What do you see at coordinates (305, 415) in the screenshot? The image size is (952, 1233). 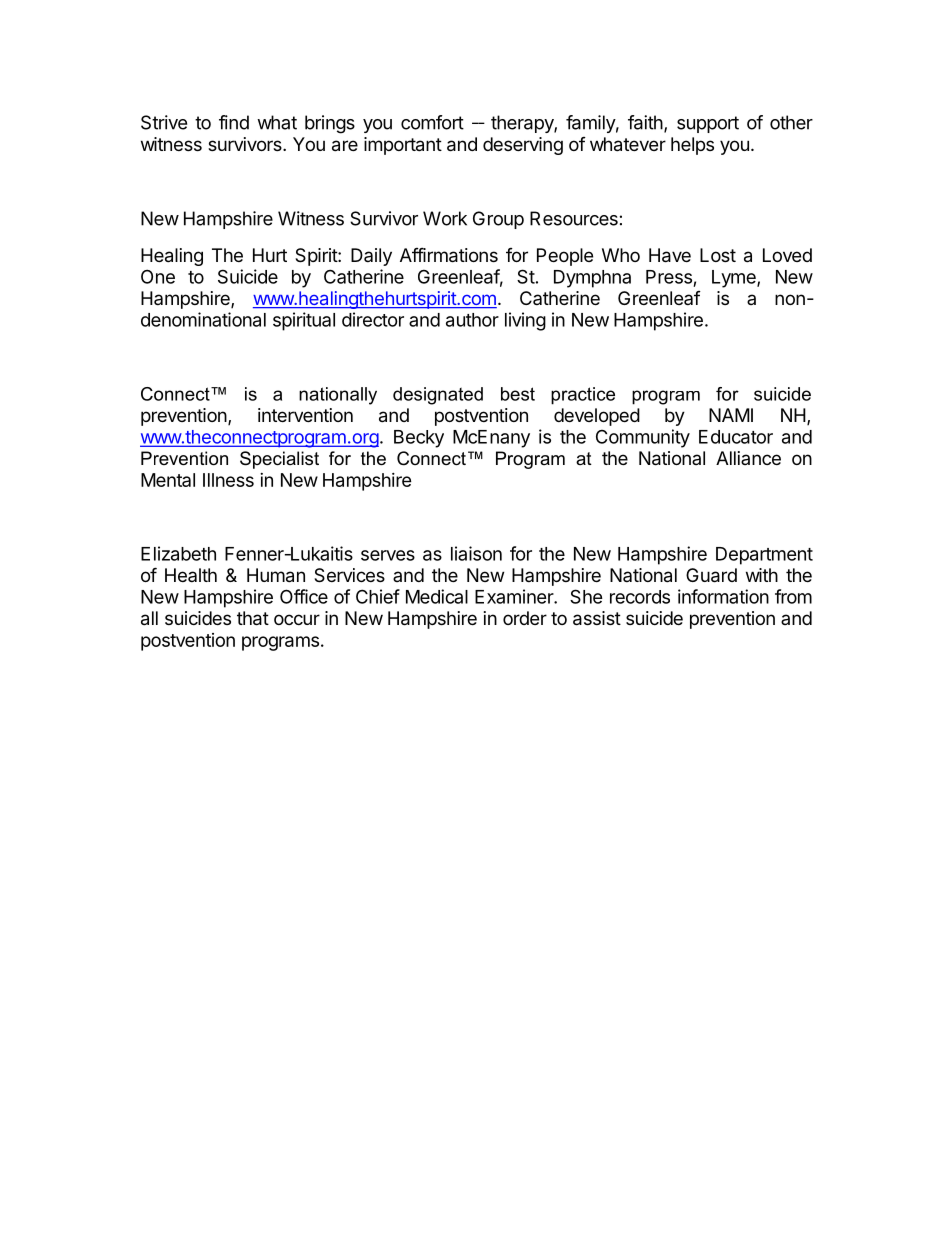 I see `intervention` at bounding box center [305, 415].
